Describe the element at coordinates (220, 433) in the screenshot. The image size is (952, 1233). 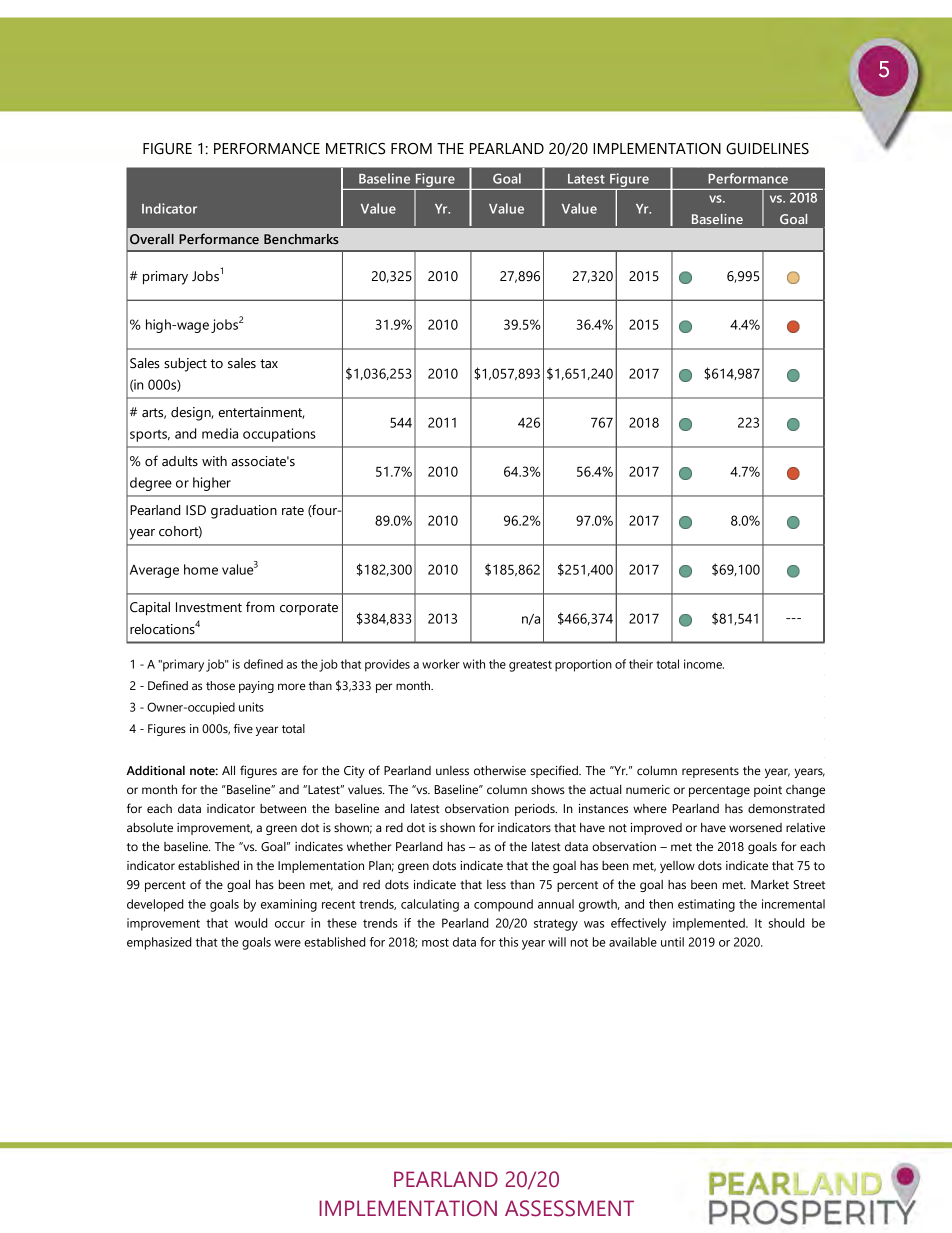
I see `media` at that location.
